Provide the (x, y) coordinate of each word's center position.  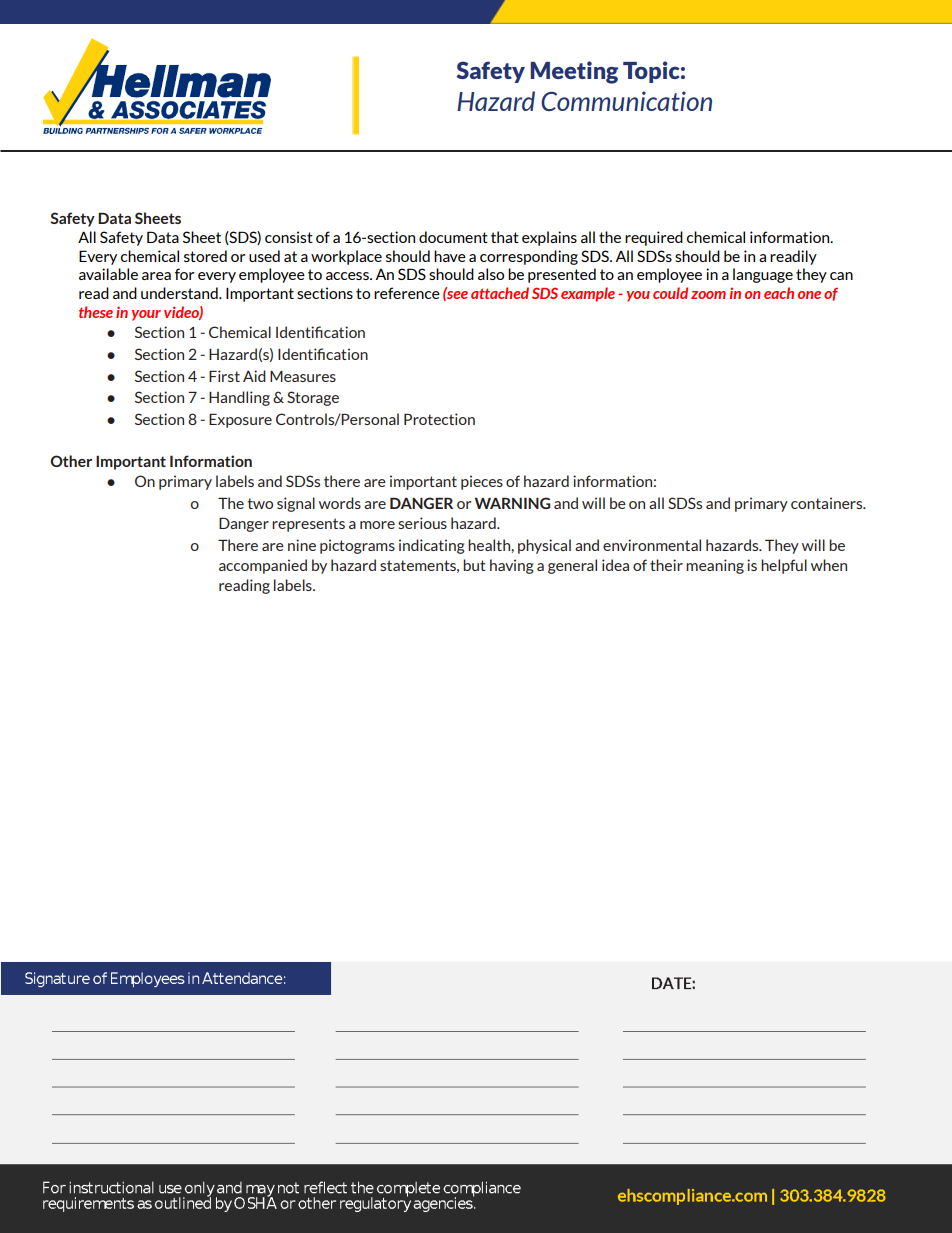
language (763, 275)
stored (205, 256)
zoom (708, 295)
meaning (715, 566)
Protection (439, 419)
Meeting (574, 72)
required (654, 238)
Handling (239, 398)
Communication (626, 101)
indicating (432, 546)
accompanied (263, 566)
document (453, 237)
